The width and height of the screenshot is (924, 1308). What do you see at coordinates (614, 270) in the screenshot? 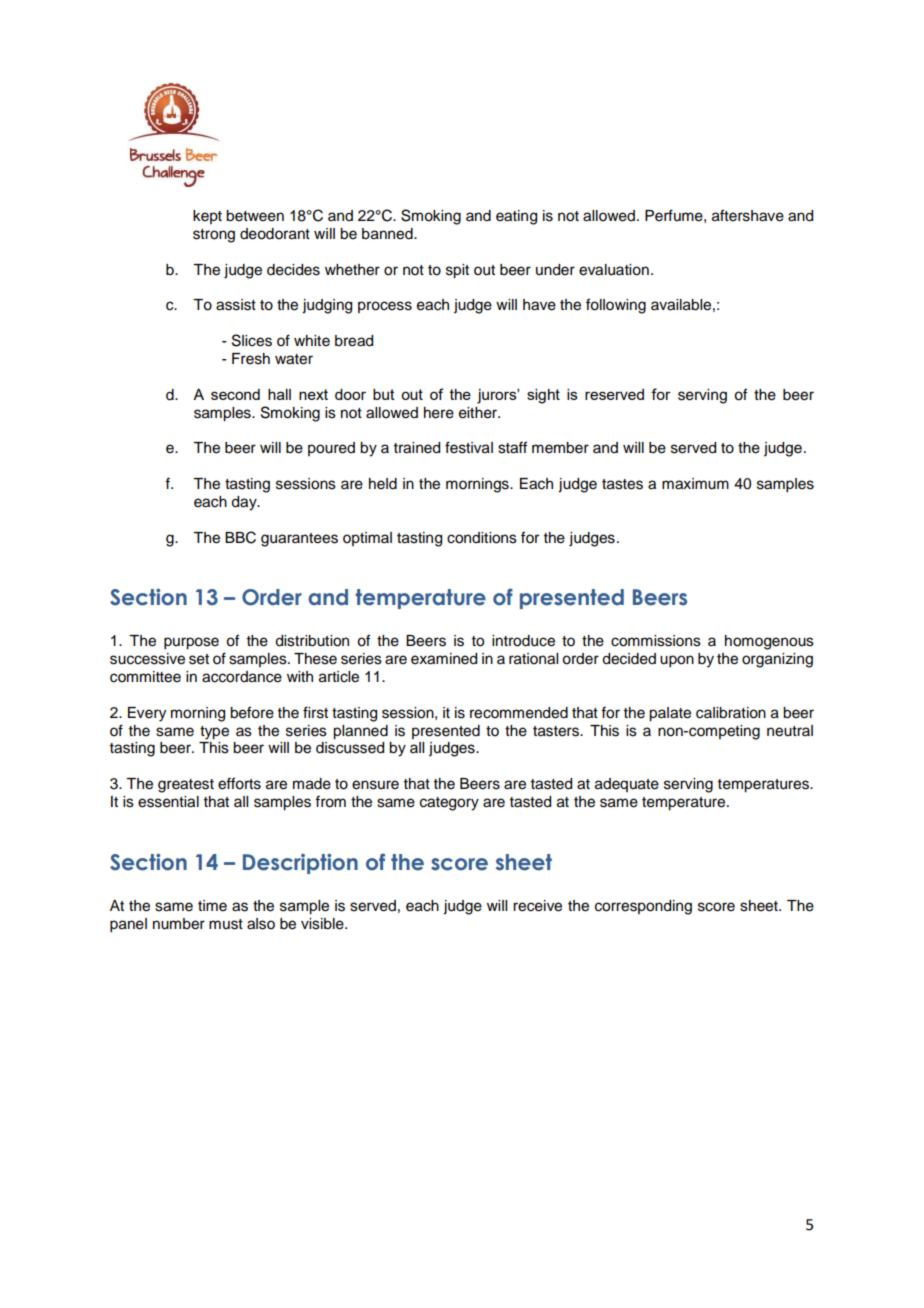
I see `evaluation` at bounding box center [614, 270].
